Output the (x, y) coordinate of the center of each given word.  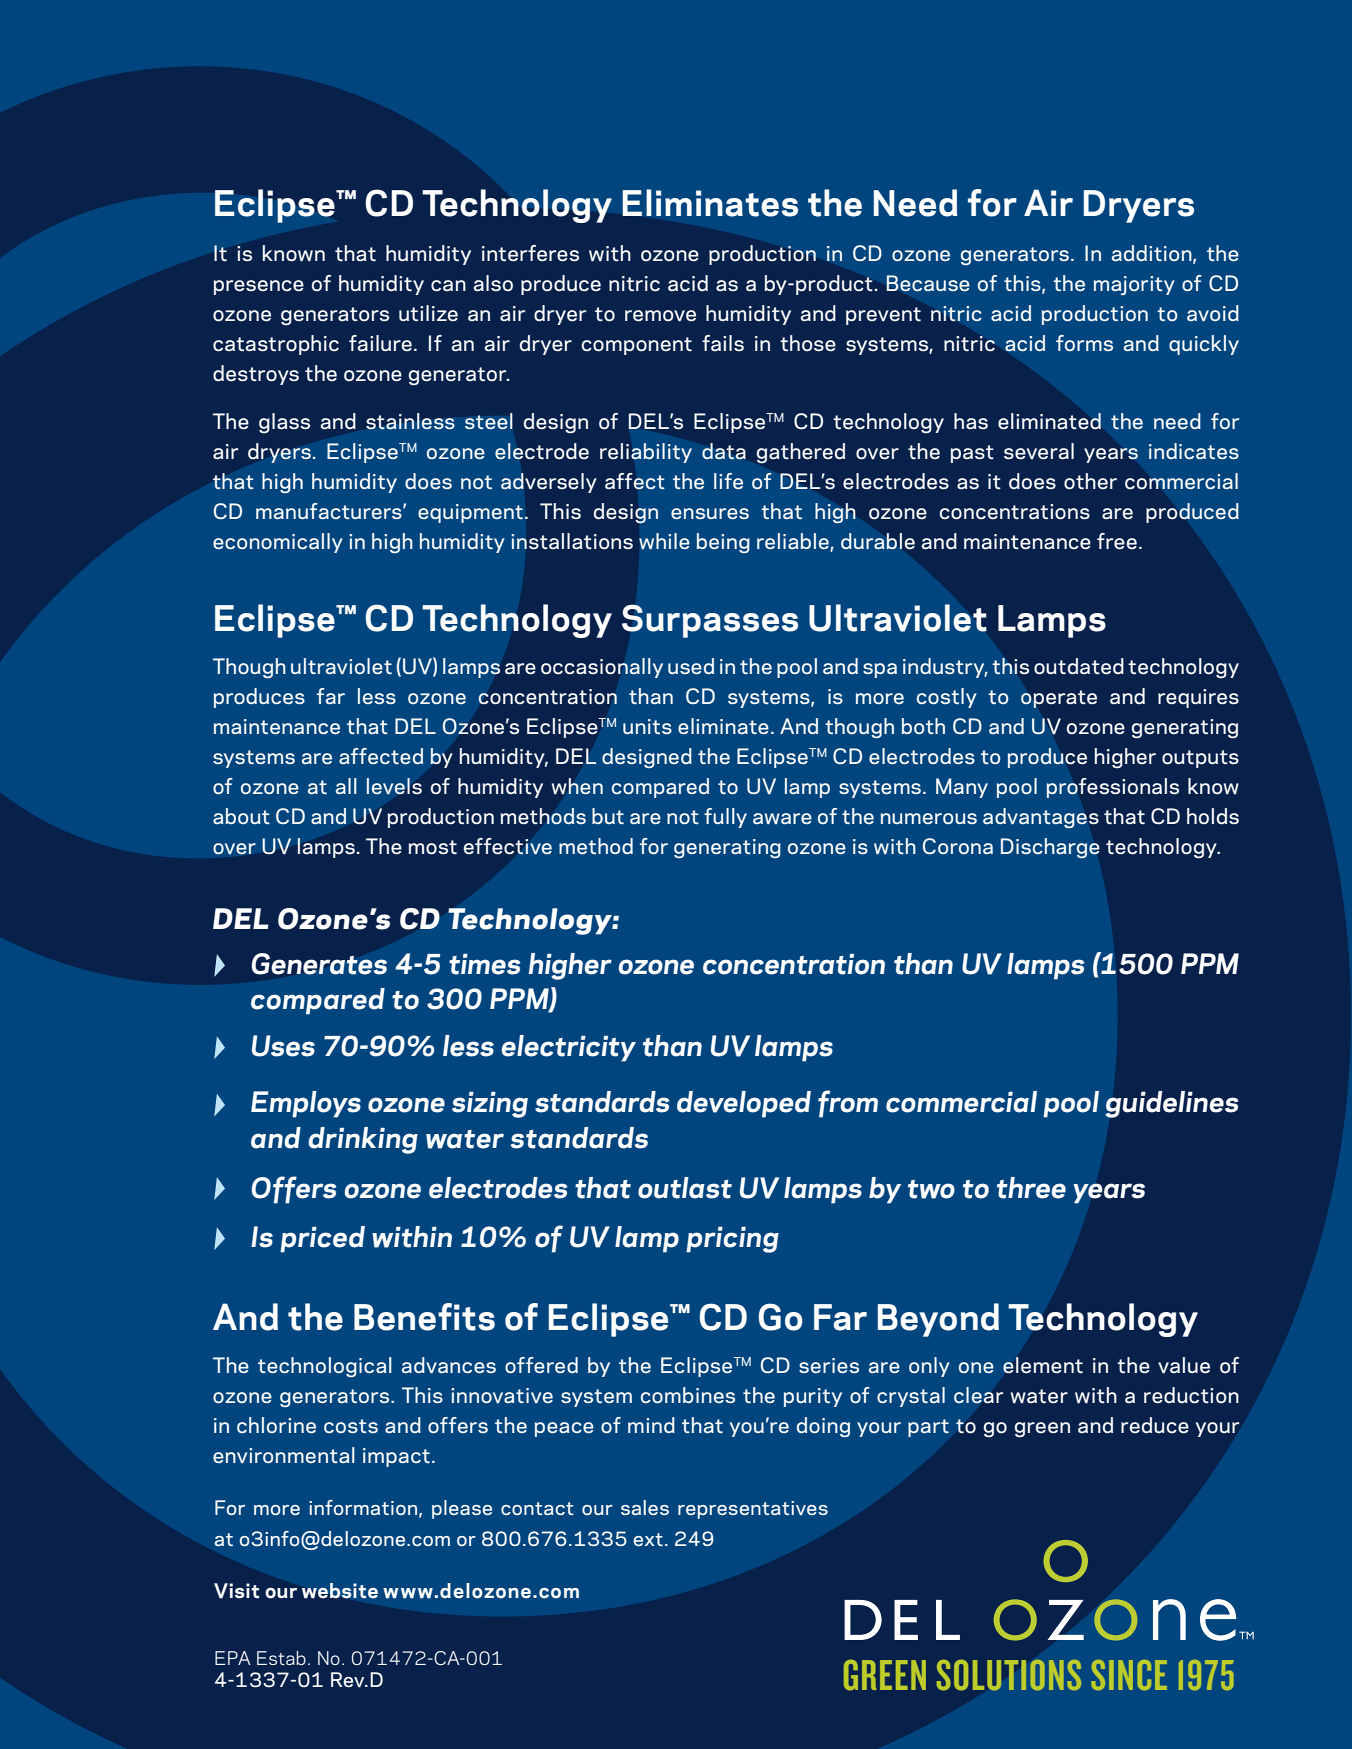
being (723, 543)
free (1117, 541)
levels (394, 786)
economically (278, 543)
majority (1134, 285)
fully (725, 818)
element (1043, 1365)
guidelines (1172, 1104)
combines (688, 1395)
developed (744, 1104)
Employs (306, 1104)
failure (380, 343)
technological (325, 1367)
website (340, 1591)
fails (723, 343)
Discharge (1050, 848)
